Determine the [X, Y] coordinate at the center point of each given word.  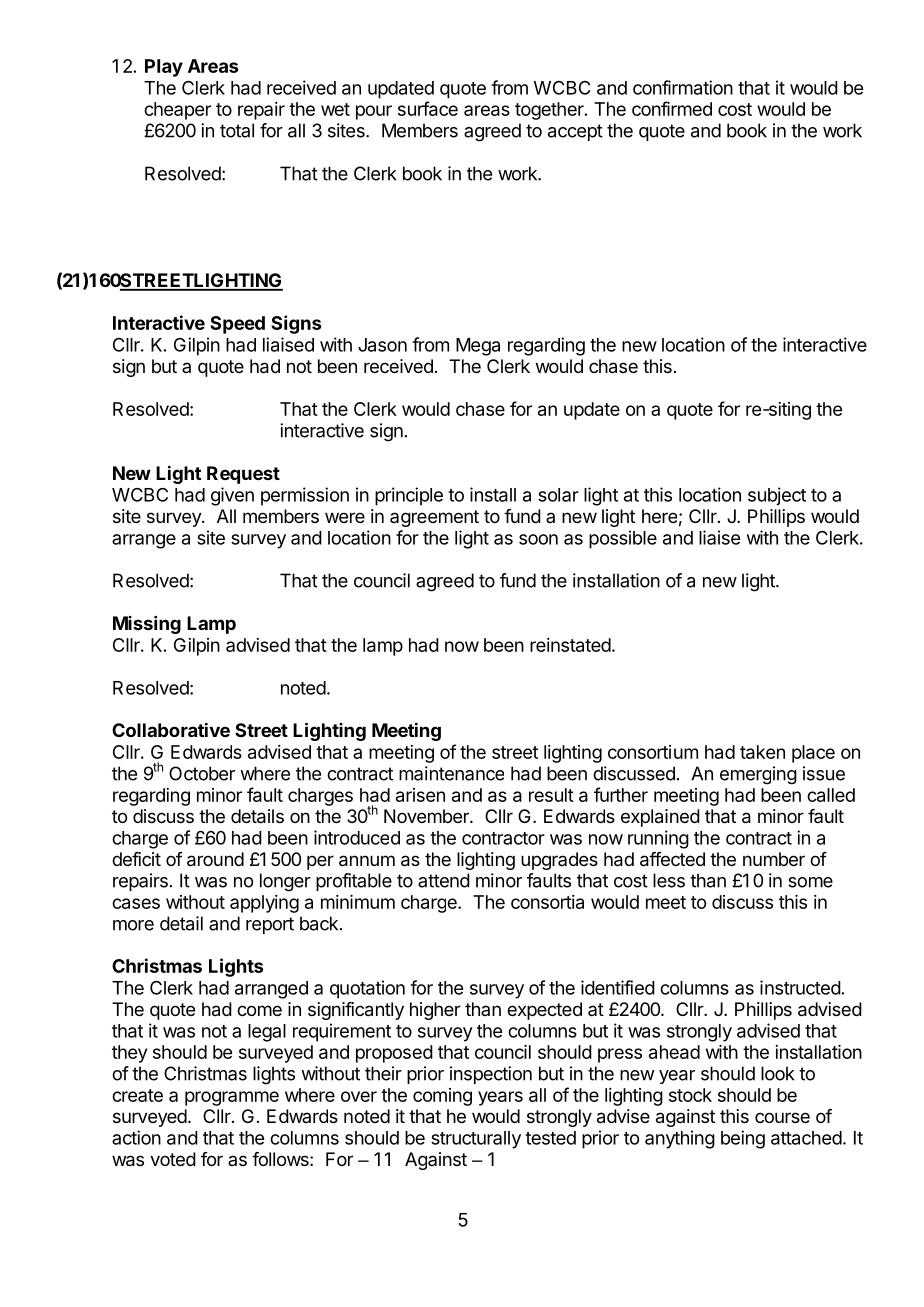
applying [264, 904]
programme [232, 1098]
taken [762, 752]
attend [444, 880]
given [232, 496]
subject [777, 496]
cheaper [177, 111]
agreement [434, 518]
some [810, 882]
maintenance [451, 773]
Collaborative [171, 730]
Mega [478, 347]
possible [623, 539]
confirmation [683, 87]
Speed [237, 325]
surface [428, 108]
